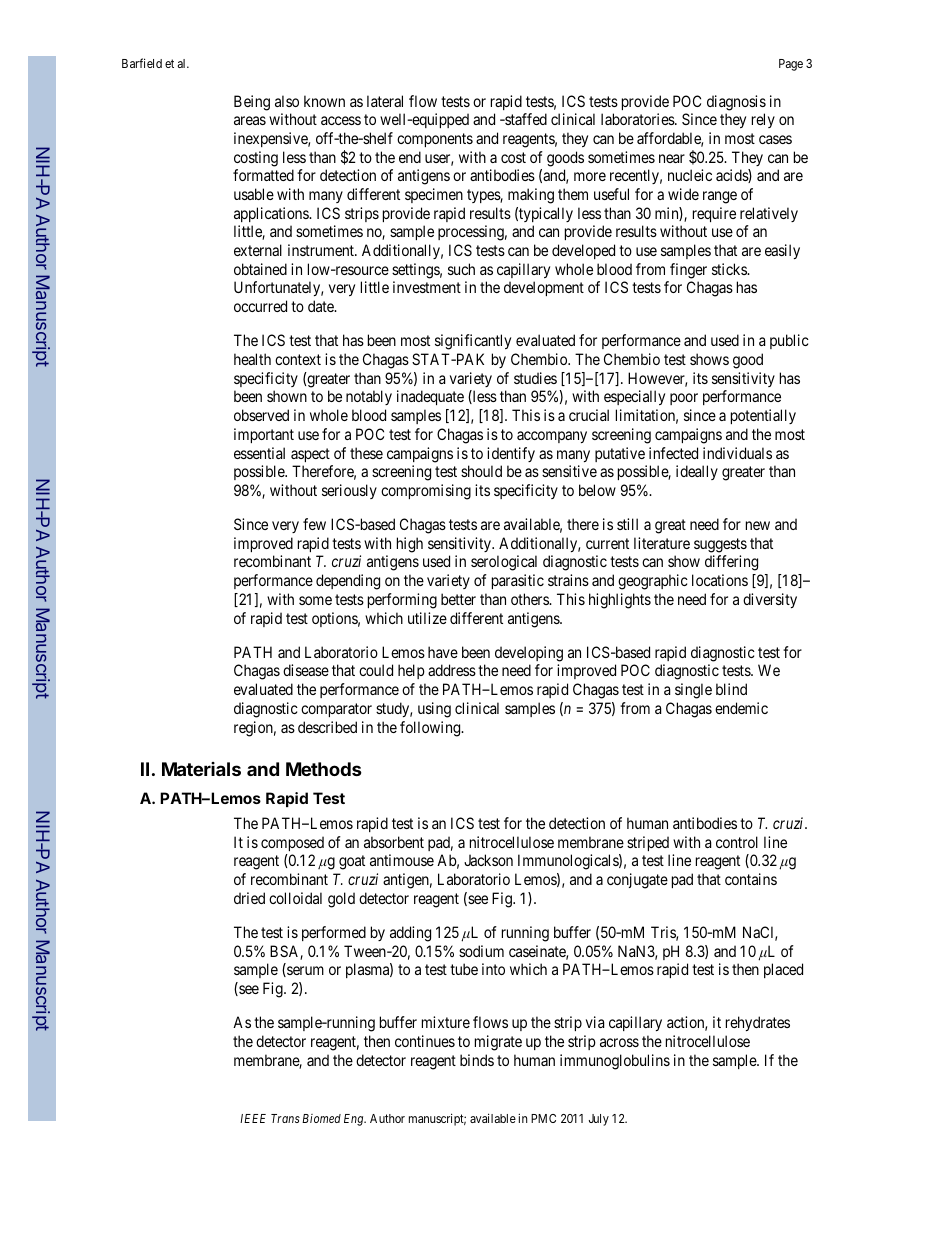  What do you see at coordinates (731, 689) in the image?
I see `blind` at bounding box center [731, 689].
